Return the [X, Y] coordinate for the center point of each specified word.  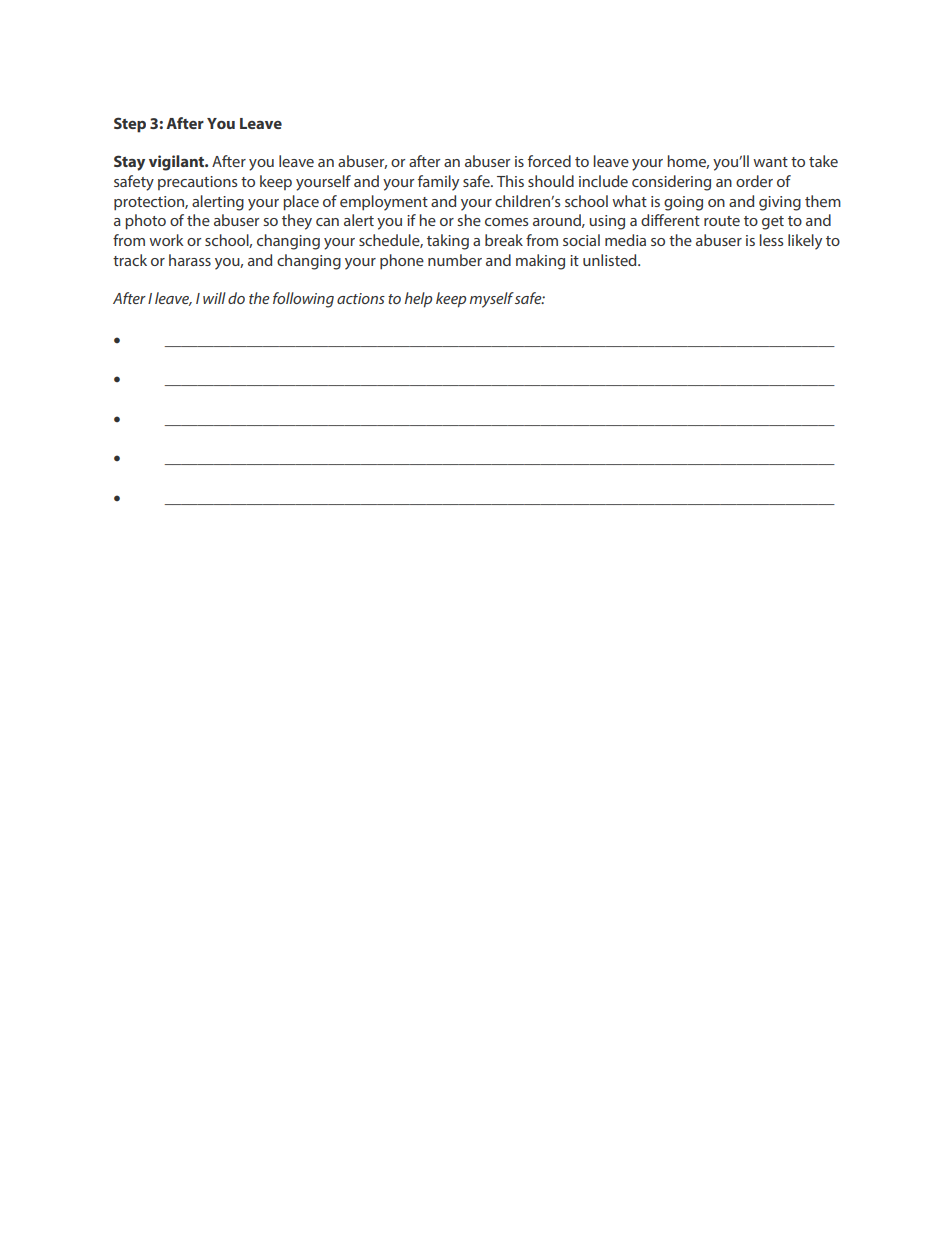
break [504, 240]
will [214, 298]
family [438, 183]
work [166, 240]
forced [549, 161]
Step [130, 125]
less [771, 240]
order [754, 181]
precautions [197, 183]
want [770, 162]
